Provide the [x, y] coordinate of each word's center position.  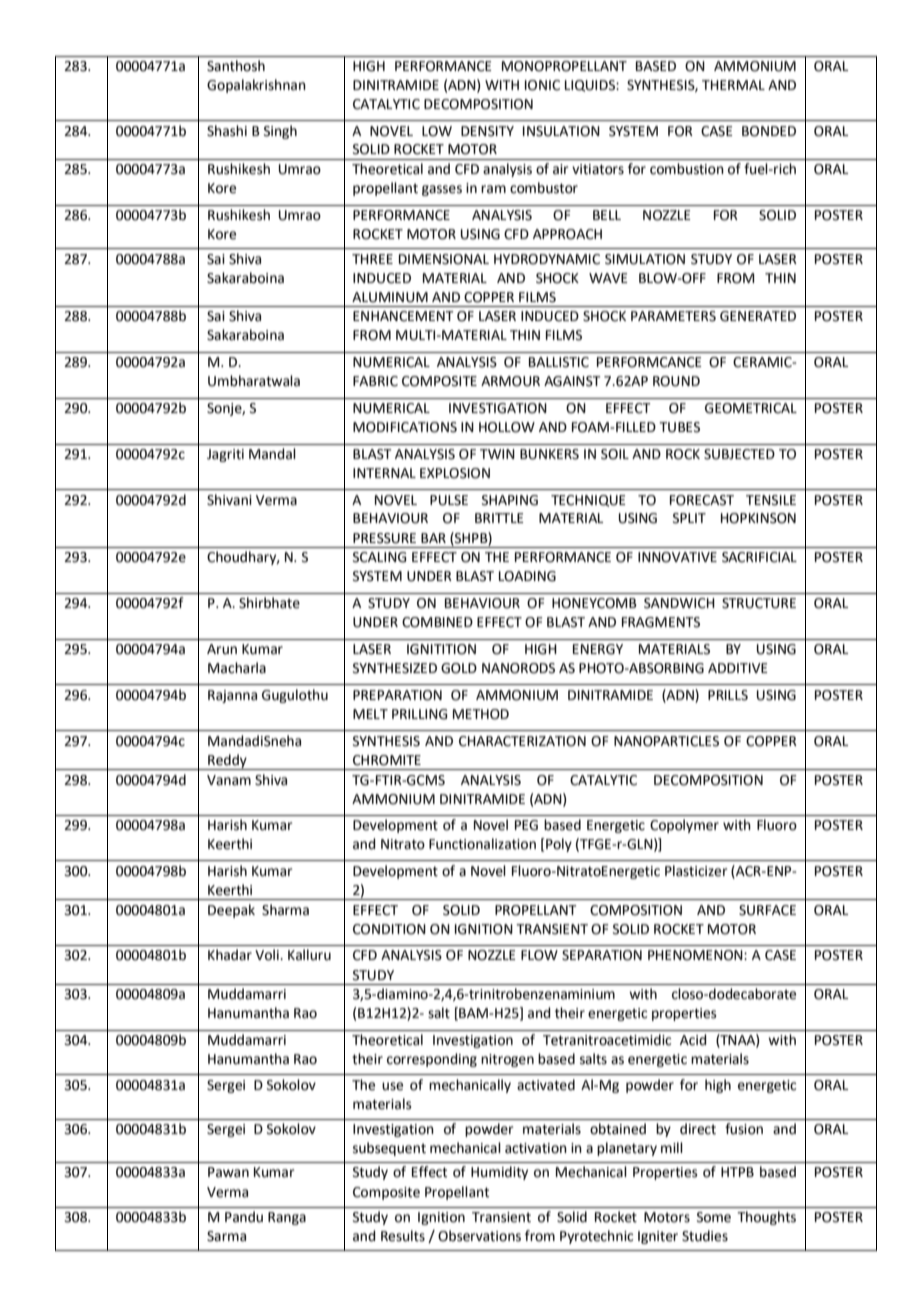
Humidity [499, 1173]
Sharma [285, 910]
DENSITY [487, 131]
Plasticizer [696, 871]
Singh [280, 132]
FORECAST [702, 500]
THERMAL [733, 85]
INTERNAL [384, 473]
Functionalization [482, 844]
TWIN [497, 454]
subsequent [389, 1149]
